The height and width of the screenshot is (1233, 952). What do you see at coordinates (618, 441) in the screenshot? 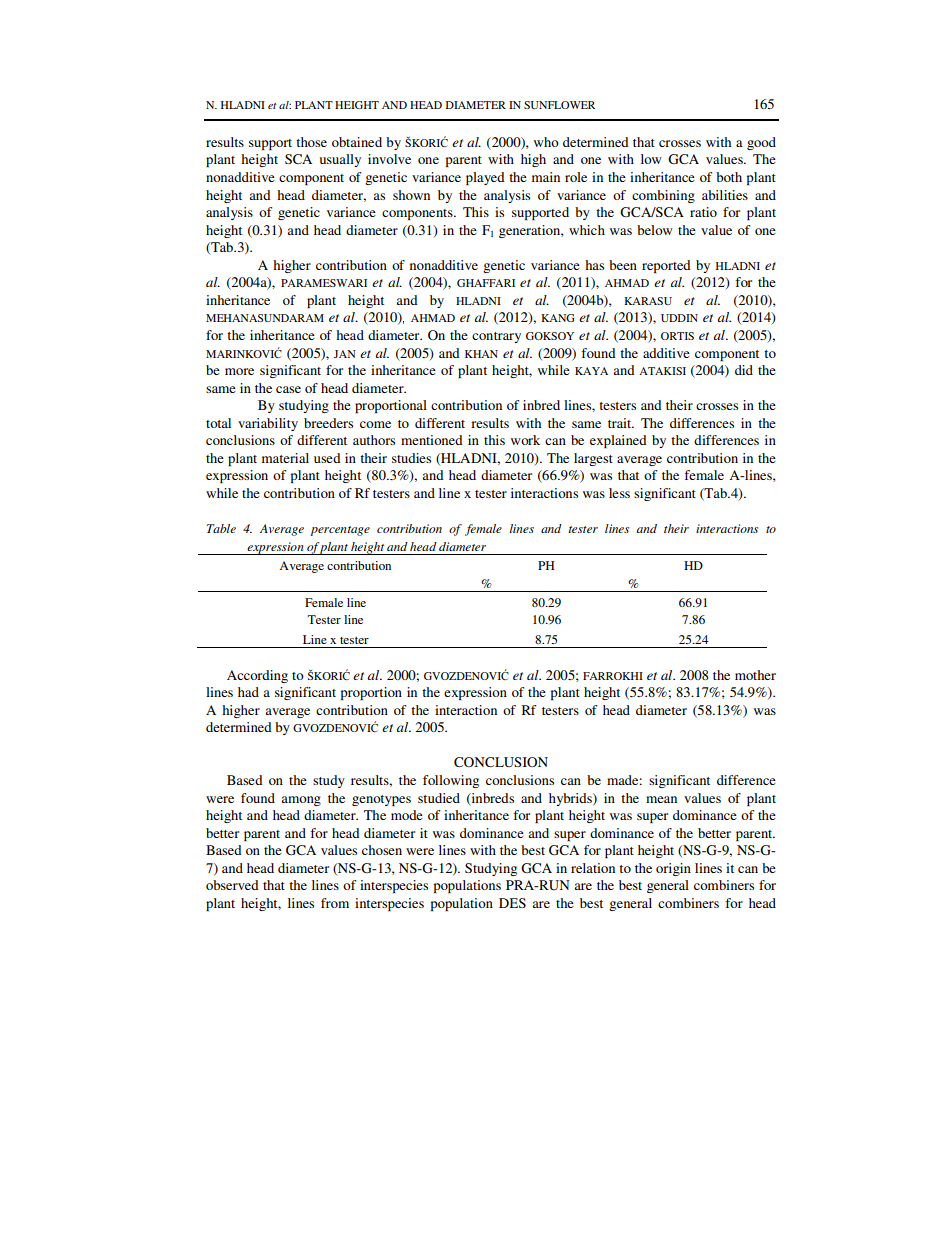
I see `explained` at bounding box center [618, 441].
